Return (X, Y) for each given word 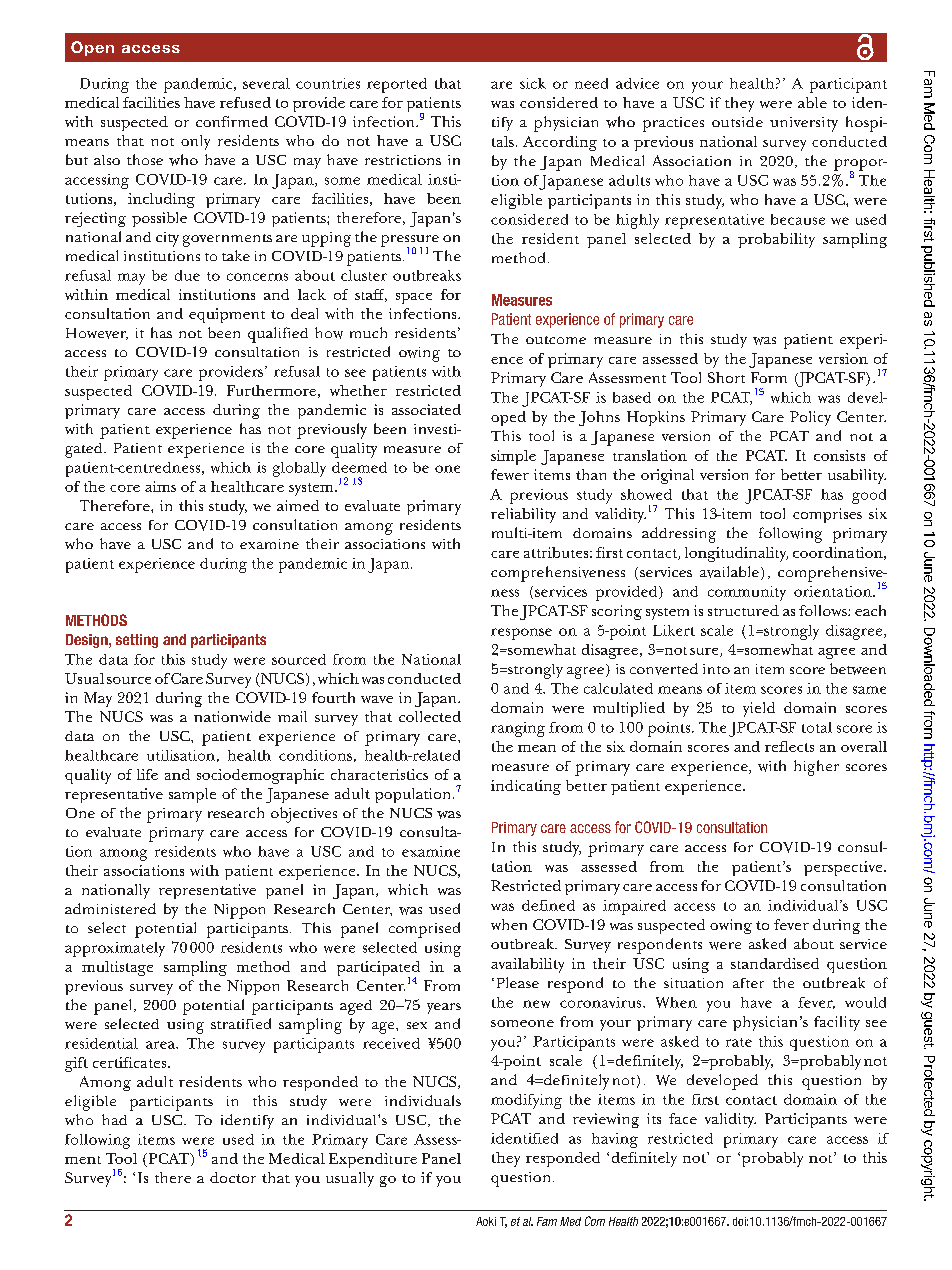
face (683, 1118)
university (804, 124)
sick (533, 83)
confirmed (232, 121)
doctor (233, 1177)
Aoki (486, 1221)
